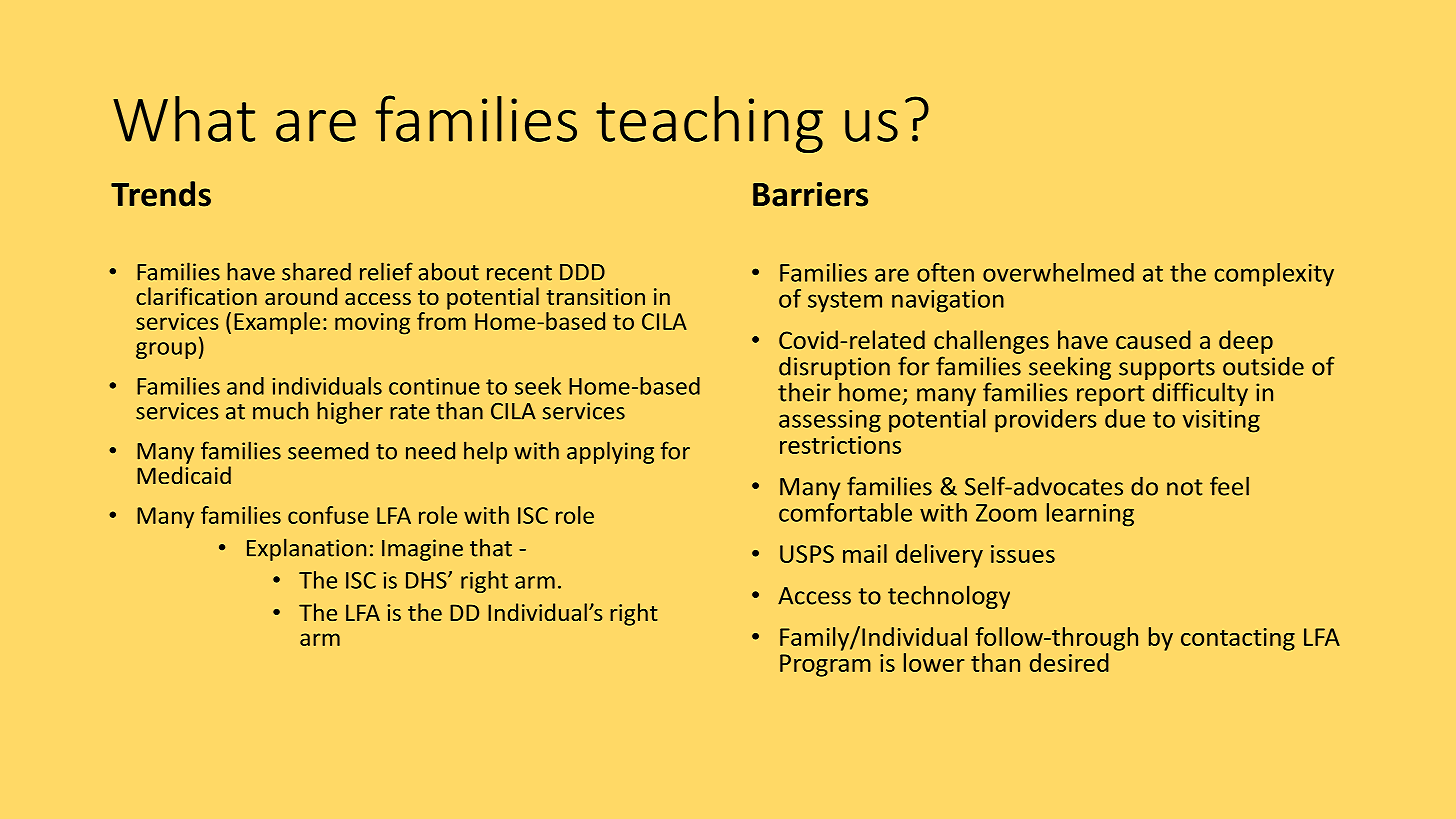 This screenshot has width=1456, height=819. I want to click on Medicaid, so click(184, 475).
